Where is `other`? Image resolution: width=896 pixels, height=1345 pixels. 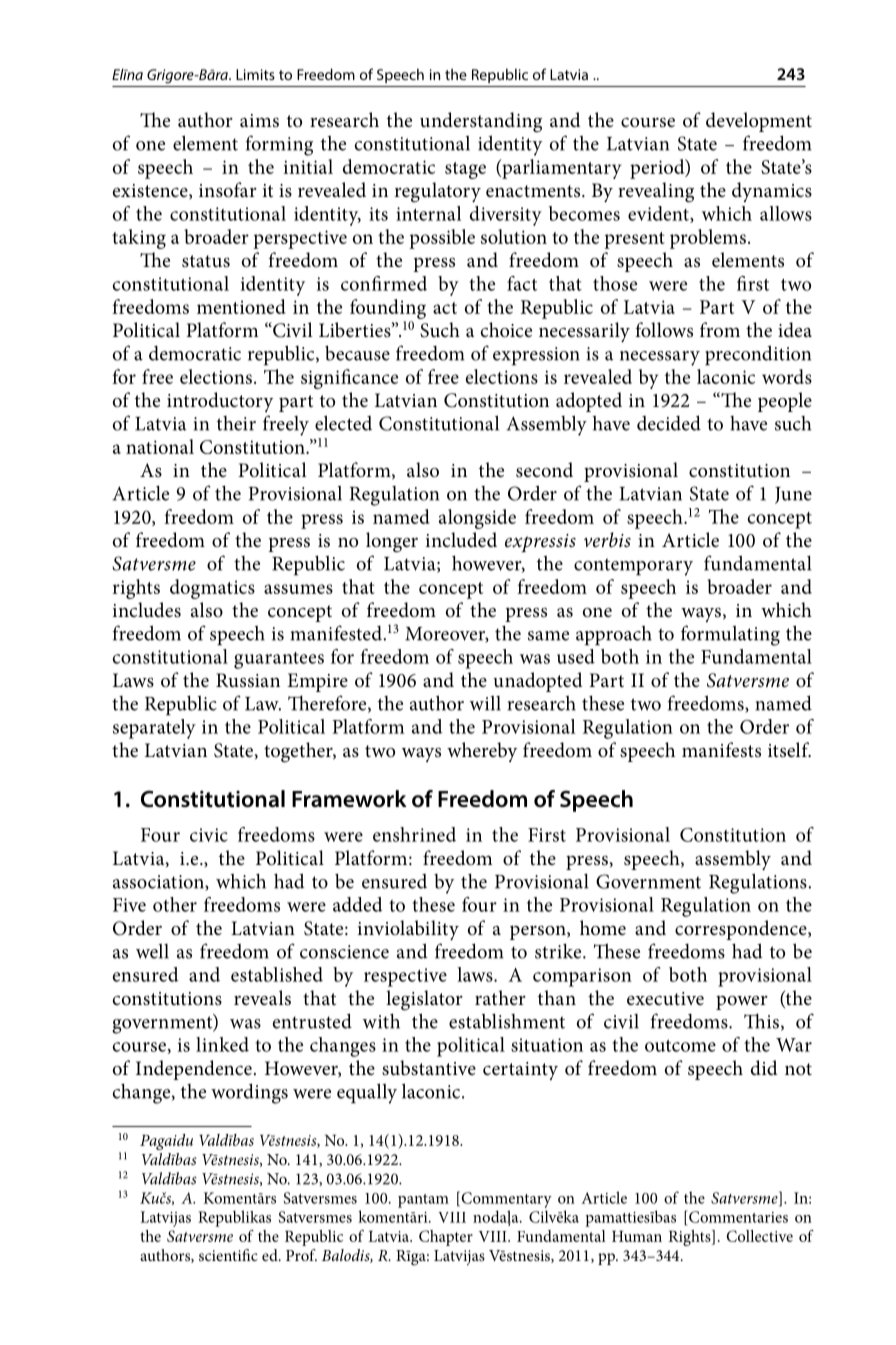
other is located at coordinates (175, 904).
